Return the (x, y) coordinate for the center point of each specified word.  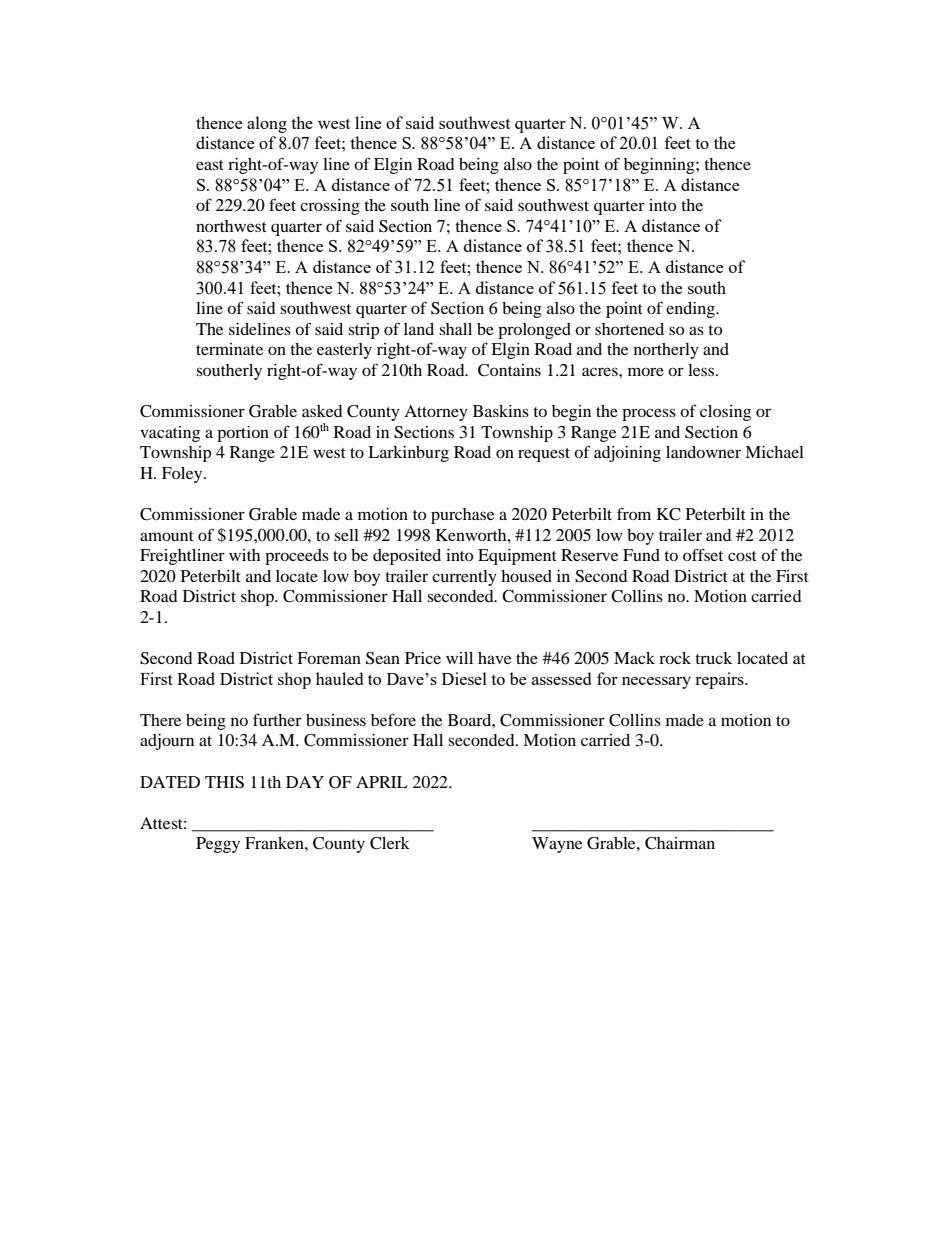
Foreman (329, 658)
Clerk (390, 843)
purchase (462, 516)
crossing (330, 207)
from (634, 513)
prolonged (534, 331)
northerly (666, 351)
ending (691, 310)
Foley (183, 475)
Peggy (218, 845)
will (459, 658)
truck (713, 658)
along (267, 124)
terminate (229, 349)
